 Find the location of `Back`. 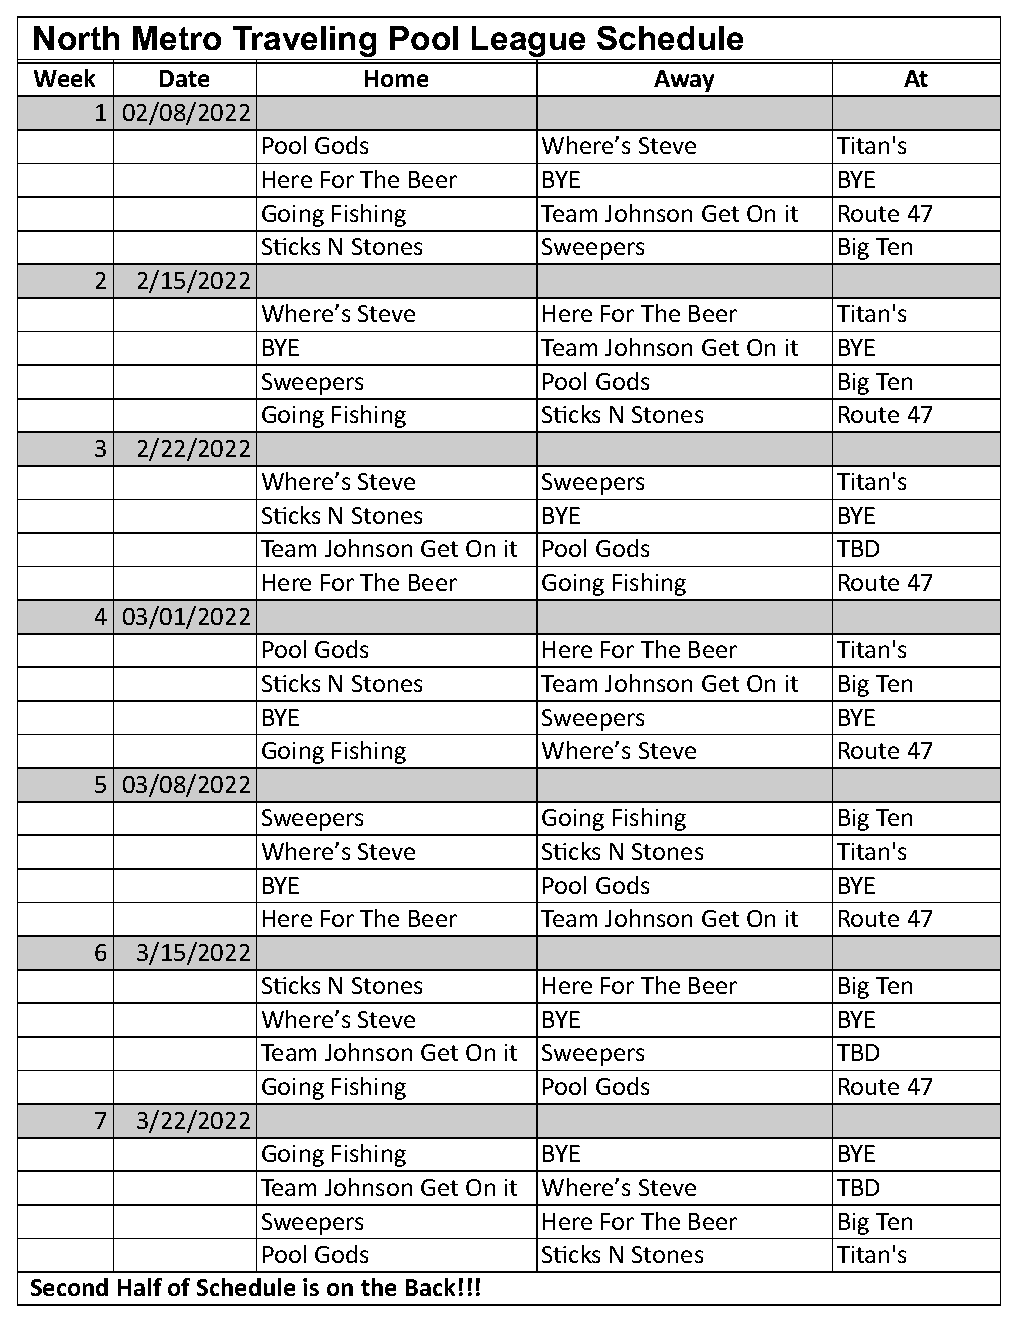

Back is located at coordinates (430, 1287).
